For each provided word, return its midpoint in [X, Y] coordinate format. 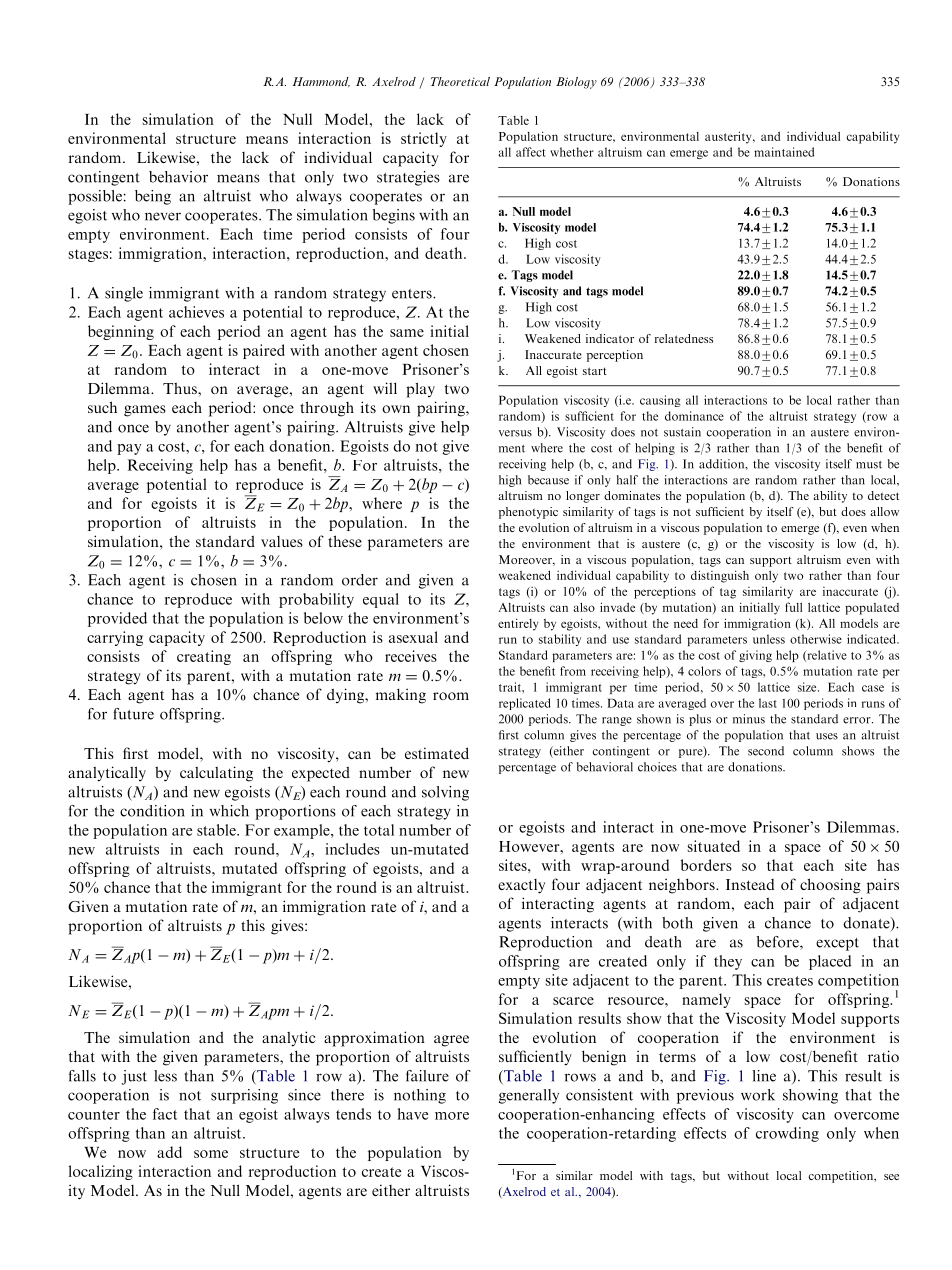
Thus [181, 388]
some [211, 1154]
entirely [518, 624]
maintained [784, 152]
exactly [521, 886]
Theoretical [460, 81]
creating [204, 657]
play [420, 390]
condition [152, 811]
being [153, 197]
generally [529, 1096]
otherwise [816, 639]
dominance [694, 416]
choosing [830, 886]
